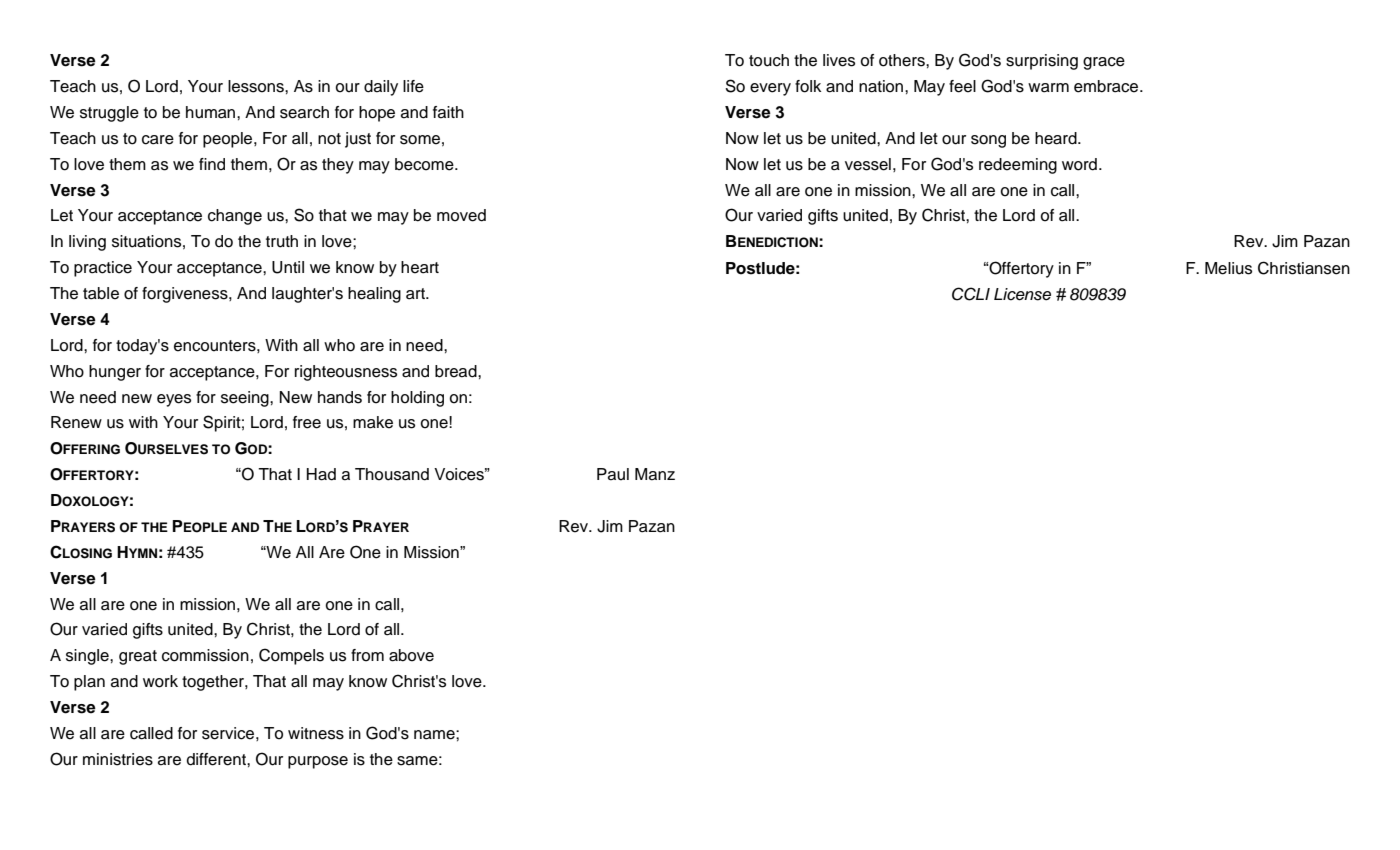 This screenshot has height=850, width=1400. What do you see at coordinates (770, 89) in the screenshot?
I see `every` at bounding box center [770, 89].
